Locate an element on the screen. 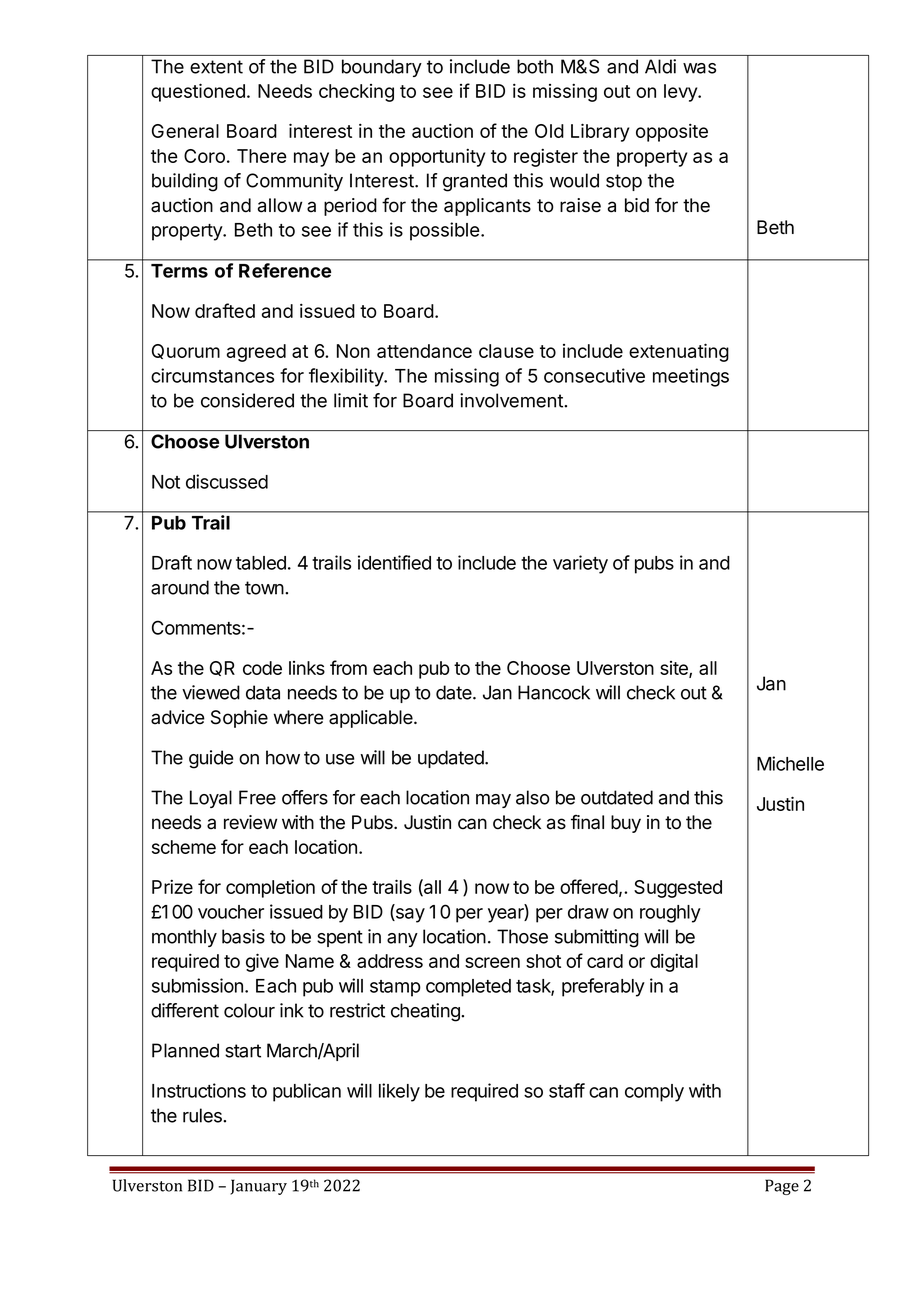  levy is located at coordinates (681, 93).
